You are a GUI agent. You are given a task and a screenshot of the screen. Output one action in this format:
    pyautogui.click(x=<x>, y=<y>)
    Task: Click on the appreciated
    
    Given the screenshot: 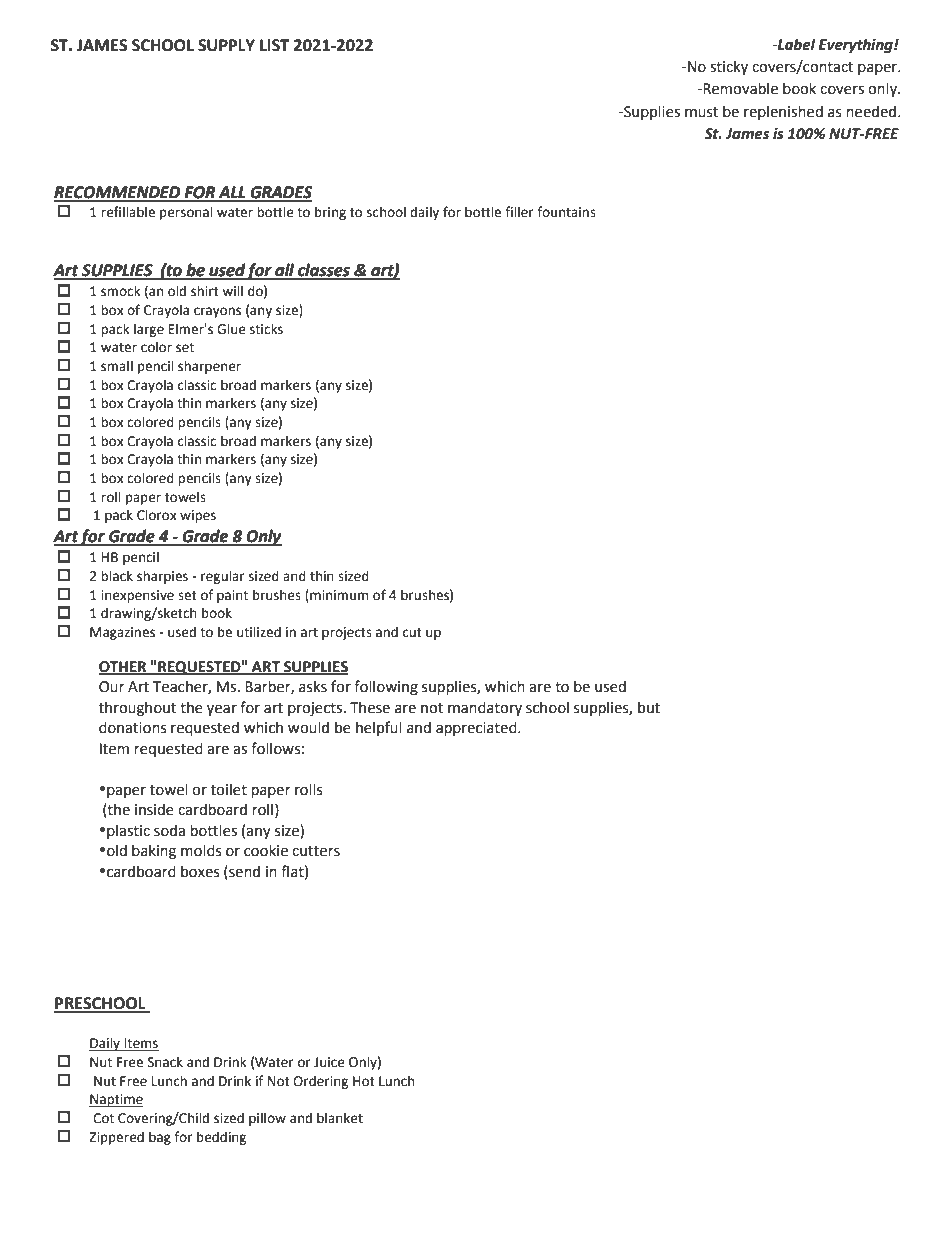 What is the action you would take?
    pyautogui.click(x=477, y=728)
